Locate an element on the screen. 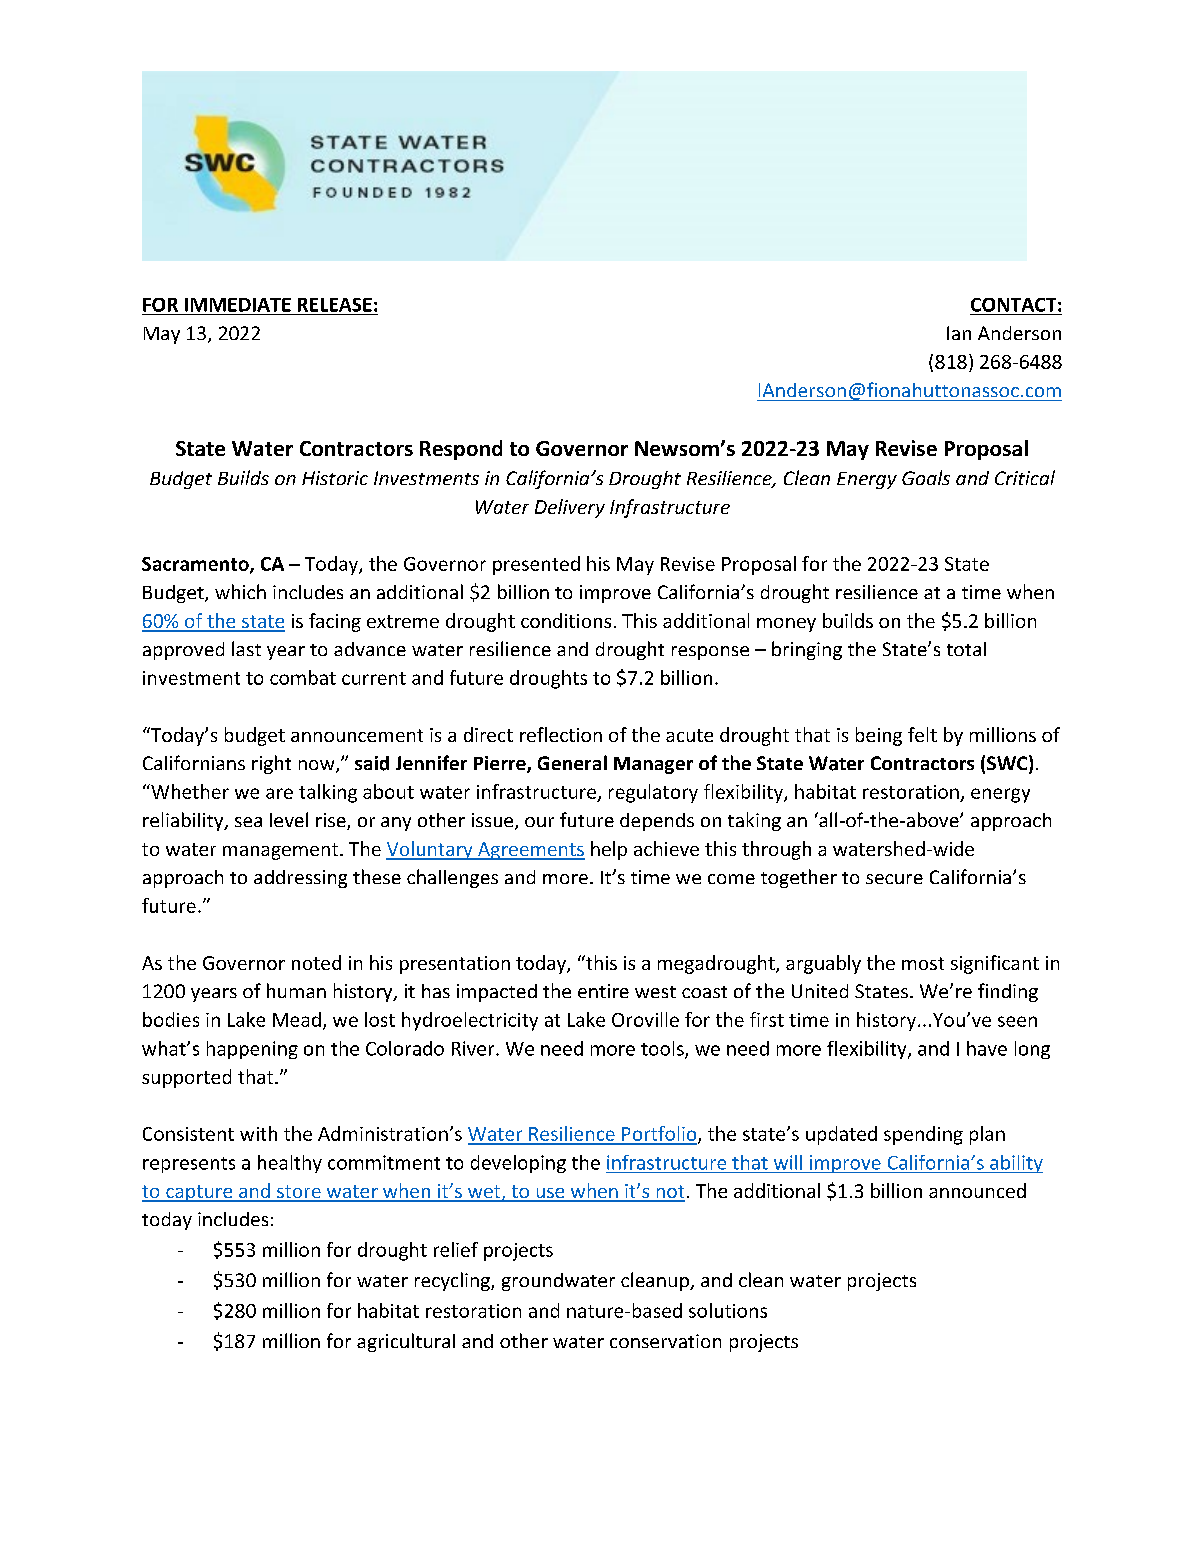  IMMEDIATE is located at coordinates (238, 305).
